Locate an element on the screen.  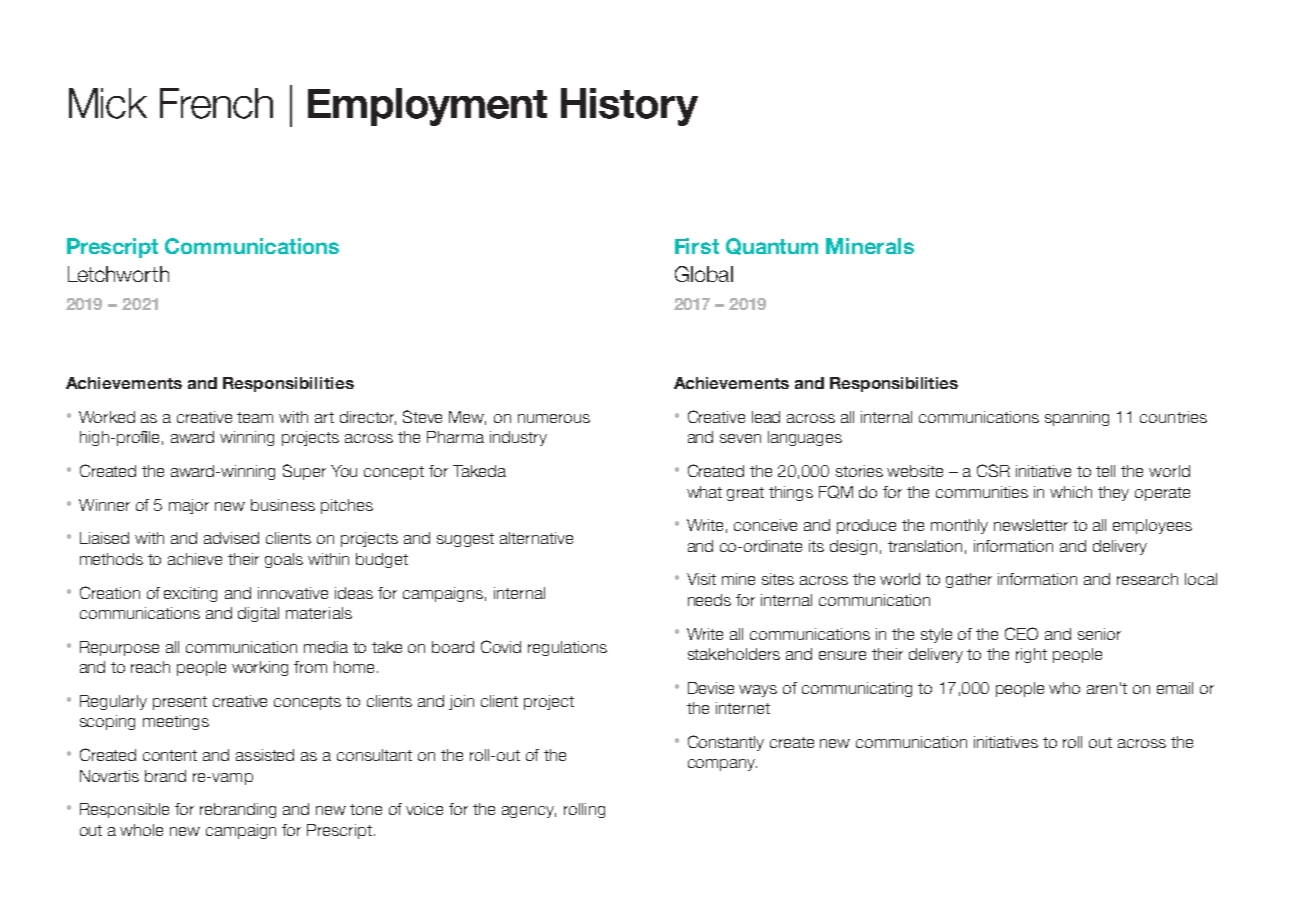
History is located at coordinates (629, 107).
